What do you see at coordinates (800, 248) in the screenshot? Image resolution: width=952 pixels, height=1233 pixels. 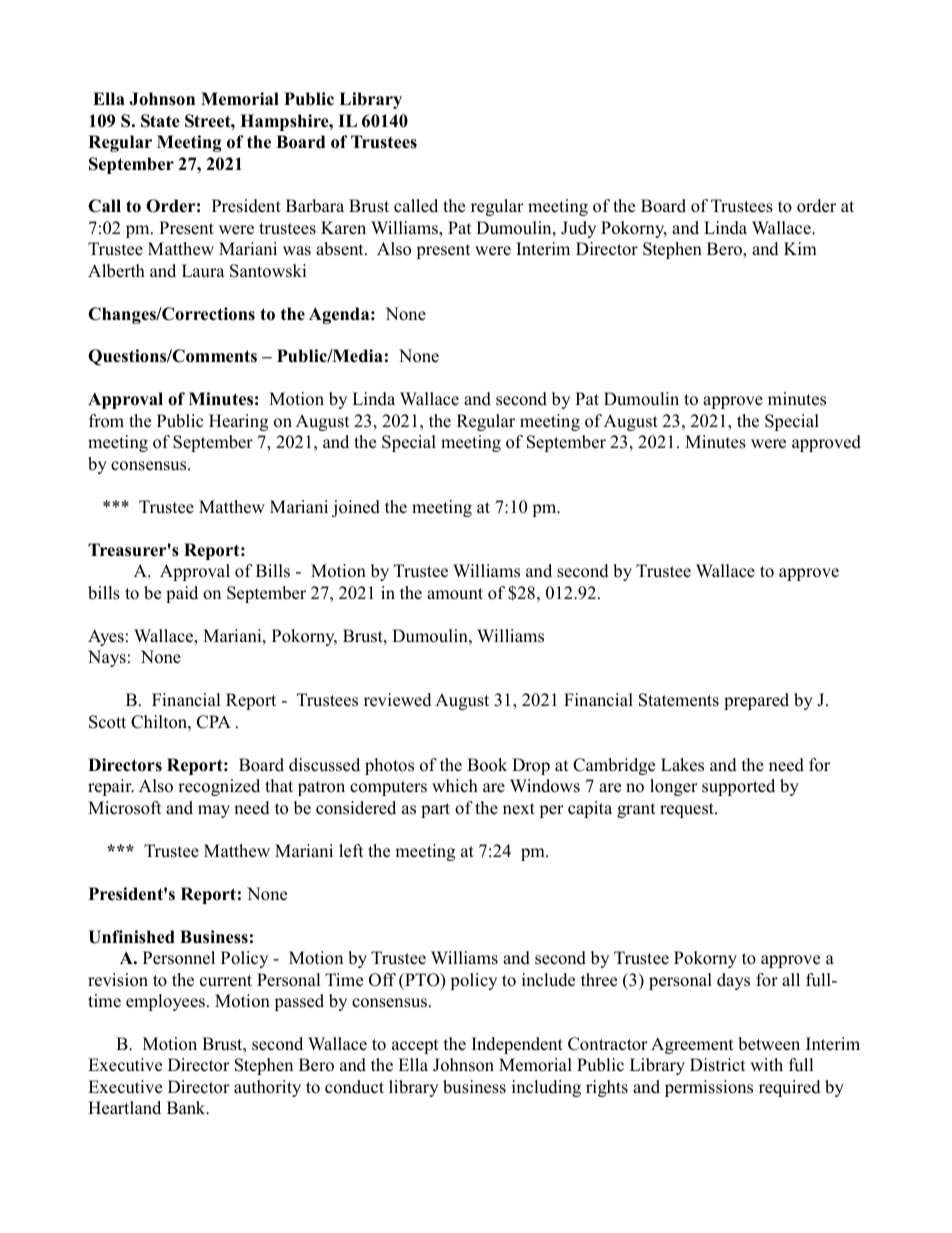 I see `Kim` at bounding box center [800, 248].
